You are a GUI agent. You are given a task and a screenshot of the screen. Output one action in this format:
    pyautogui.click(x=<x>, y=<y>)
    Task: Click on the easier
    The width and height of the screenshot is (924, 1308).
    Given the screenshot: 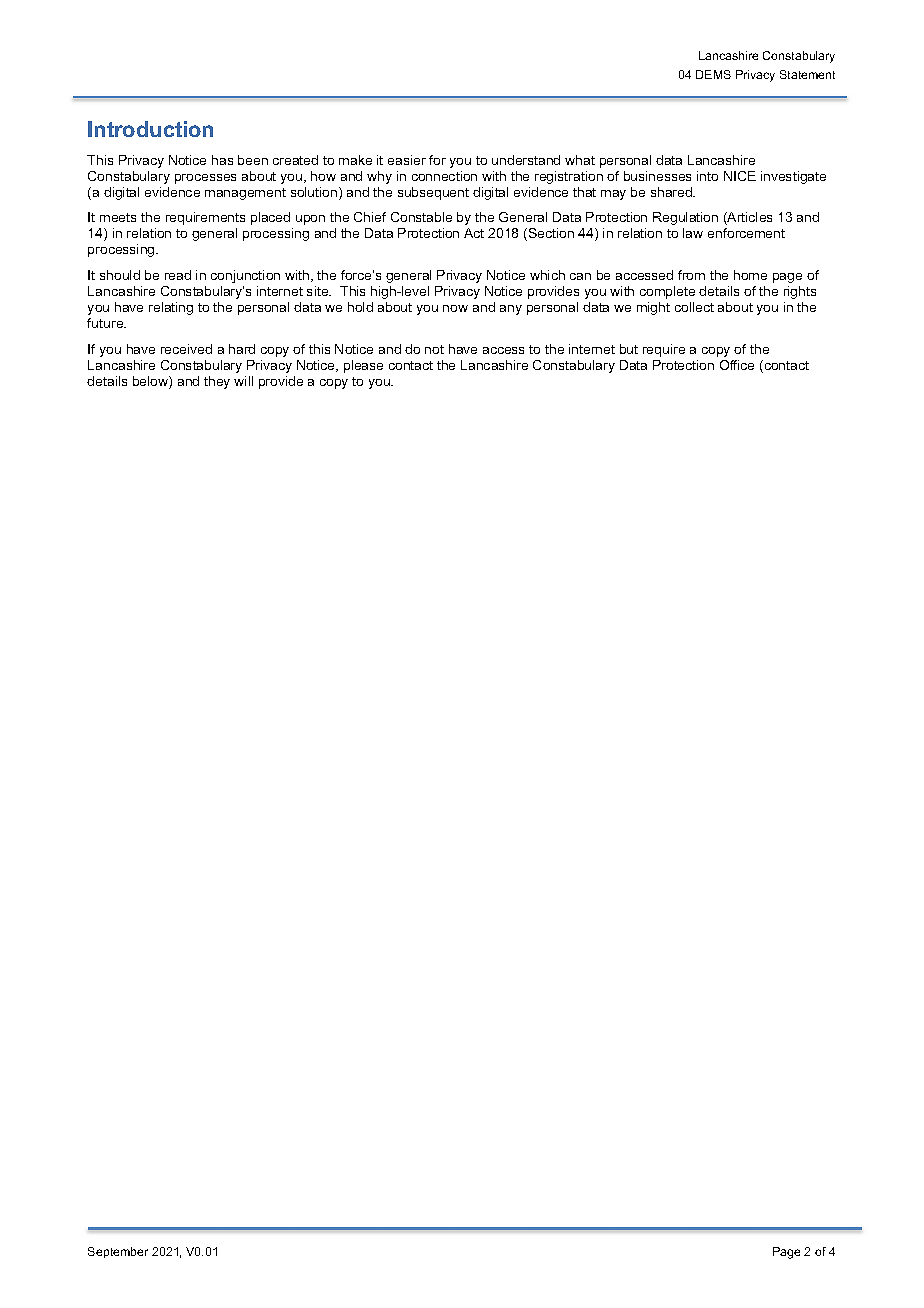 What is the action you would take?
    pyautogui.click(x=407, y=160)
